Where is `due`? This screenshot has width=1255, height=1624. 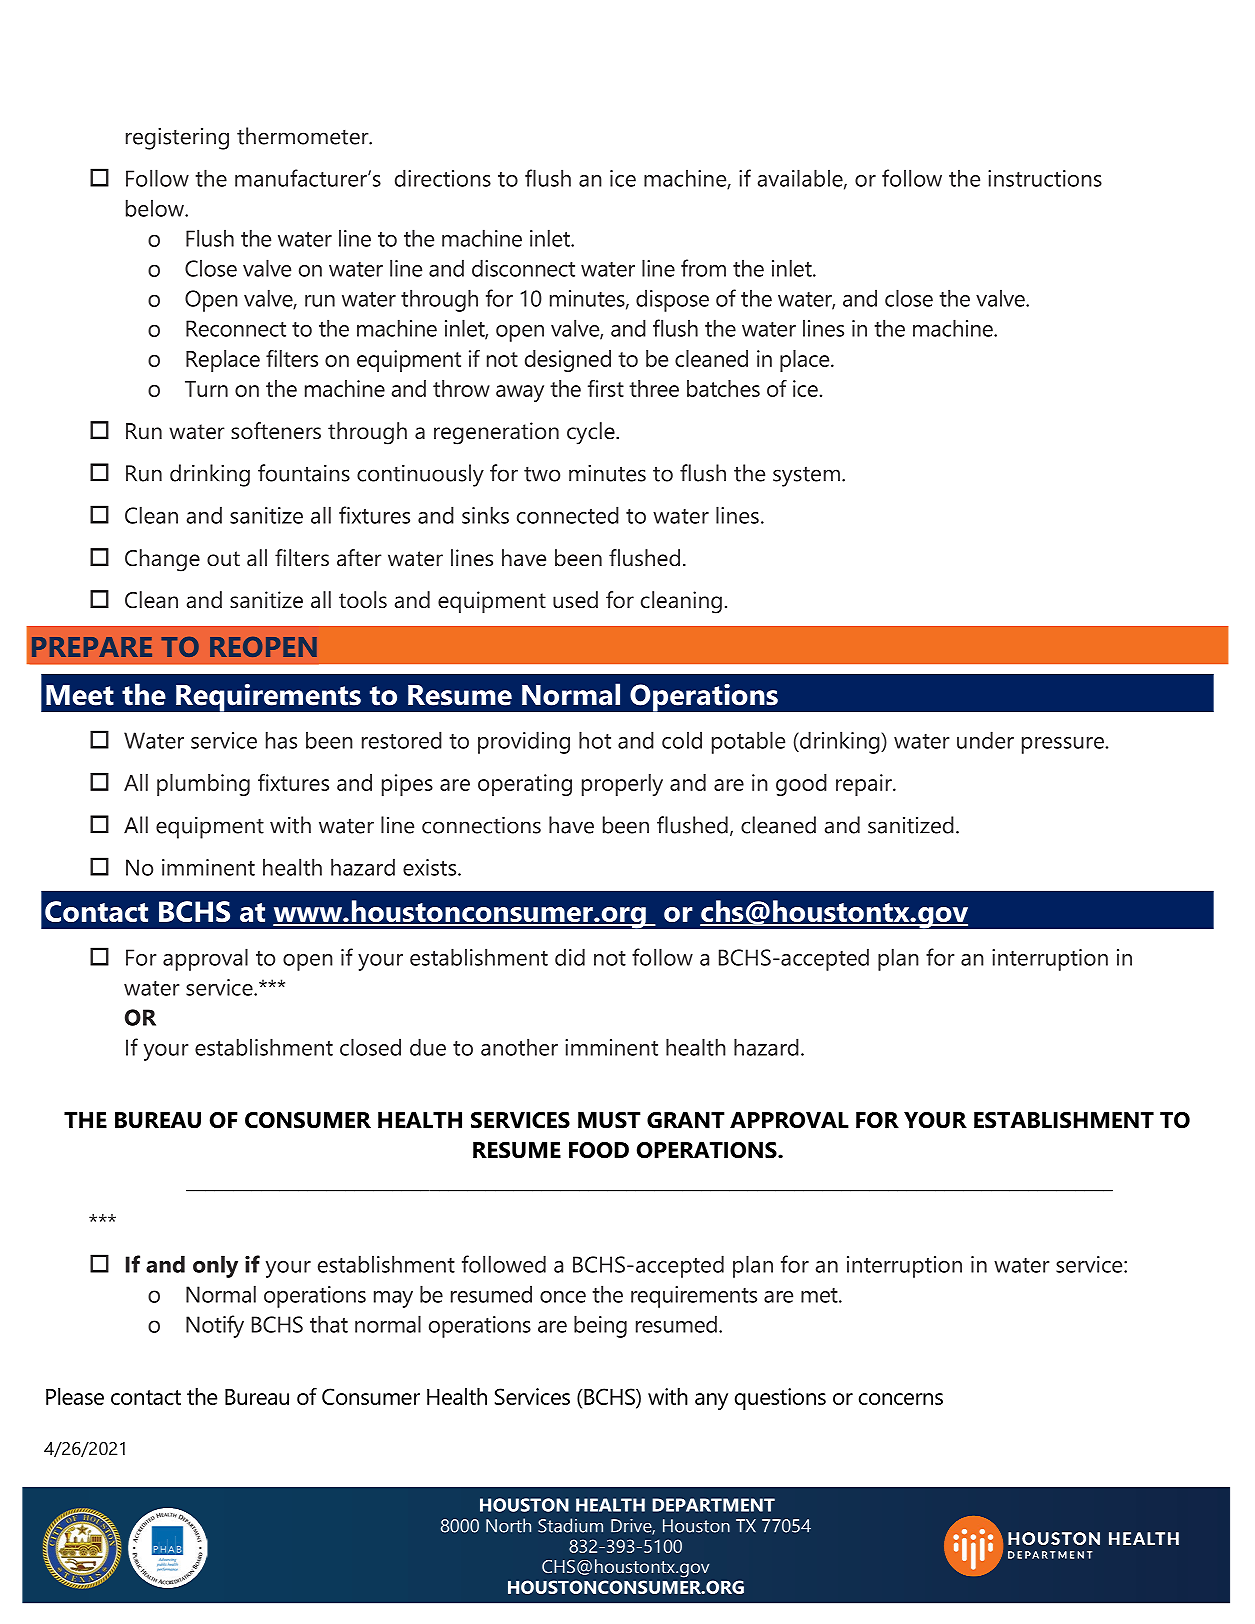
due is located at coordinates (428, 1047).
